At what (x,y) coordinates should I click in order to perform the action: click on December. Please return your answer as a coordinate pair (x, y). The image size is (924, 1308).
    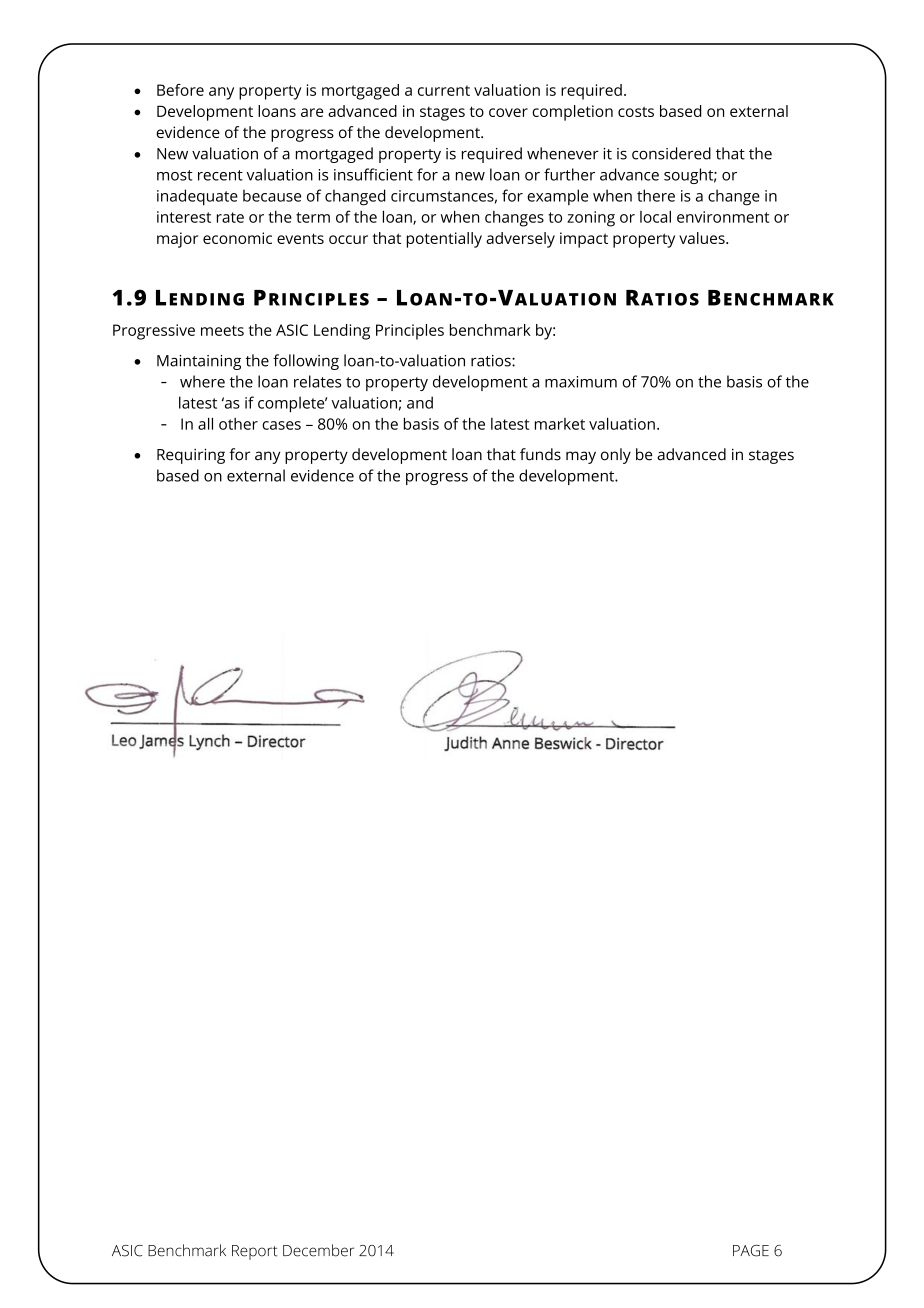
    Looking at the image, I should click on (318, 1250).
